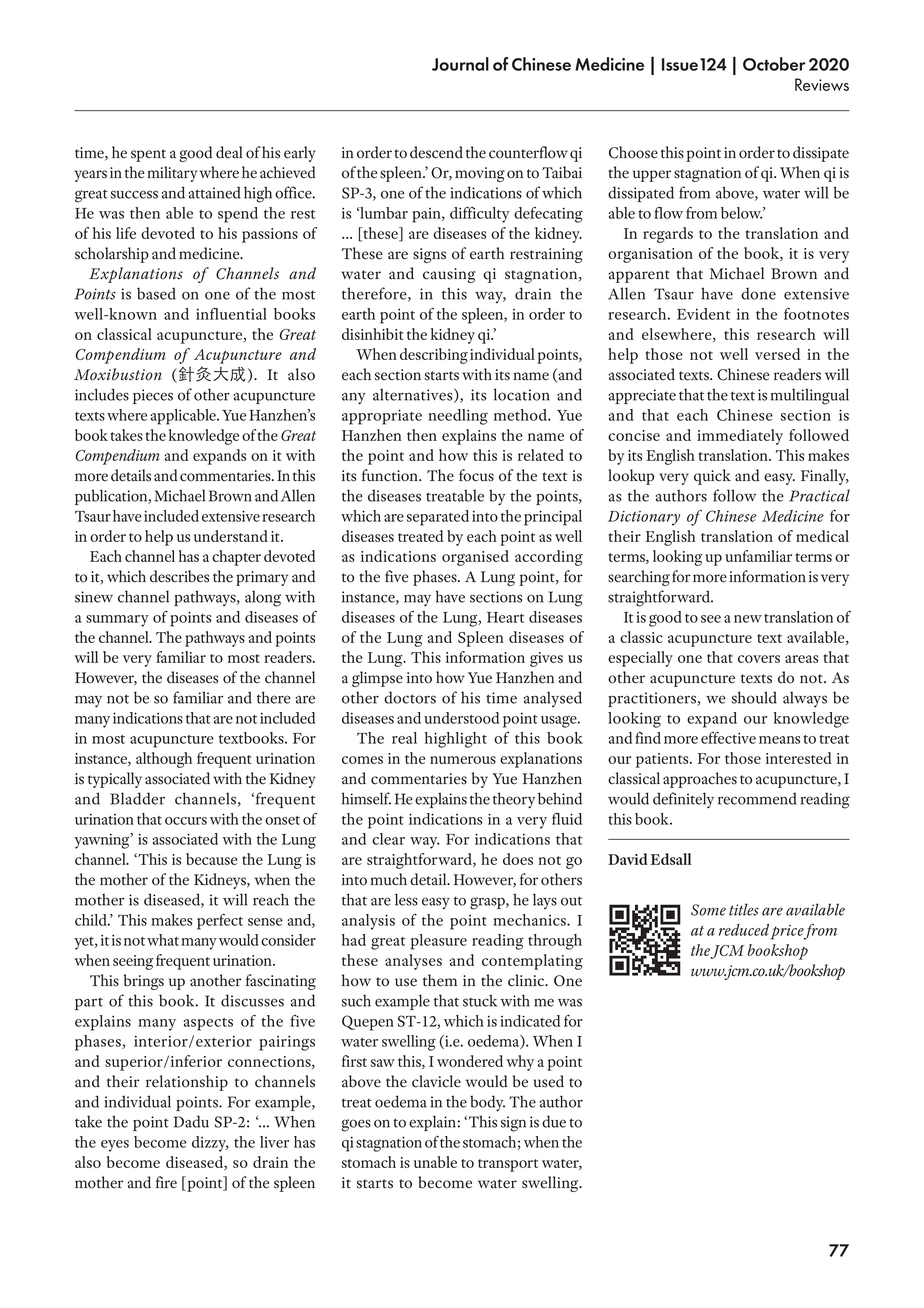  Describe the element at coordinates (460, 64) in the screenshot. I see `Journal` at that location.
